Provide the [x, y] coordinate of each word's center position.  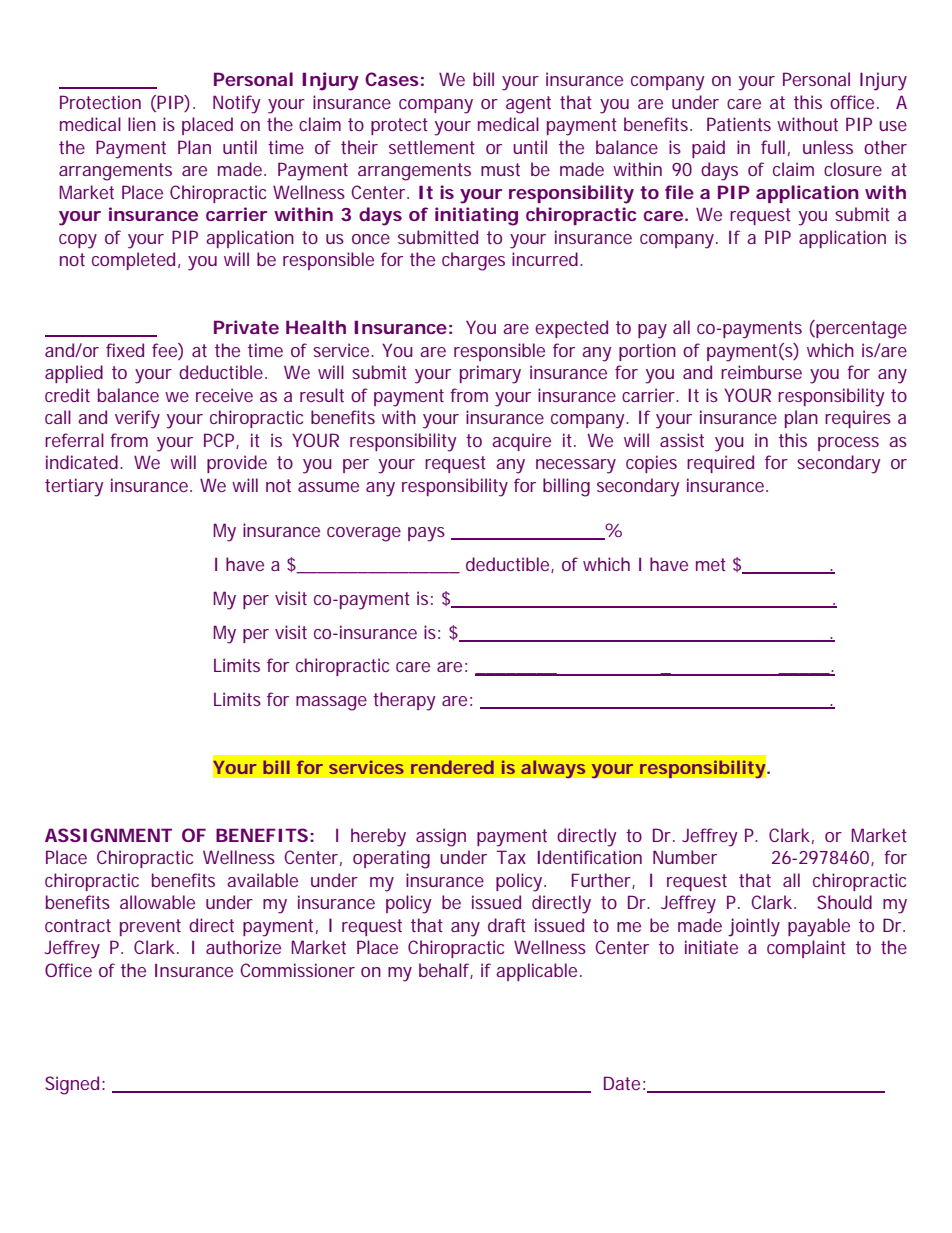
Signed [72, 1085]
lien [142, 124]
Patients [739, 124]
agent [528, 105]
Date [622, 1083]
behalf [446, 971]
